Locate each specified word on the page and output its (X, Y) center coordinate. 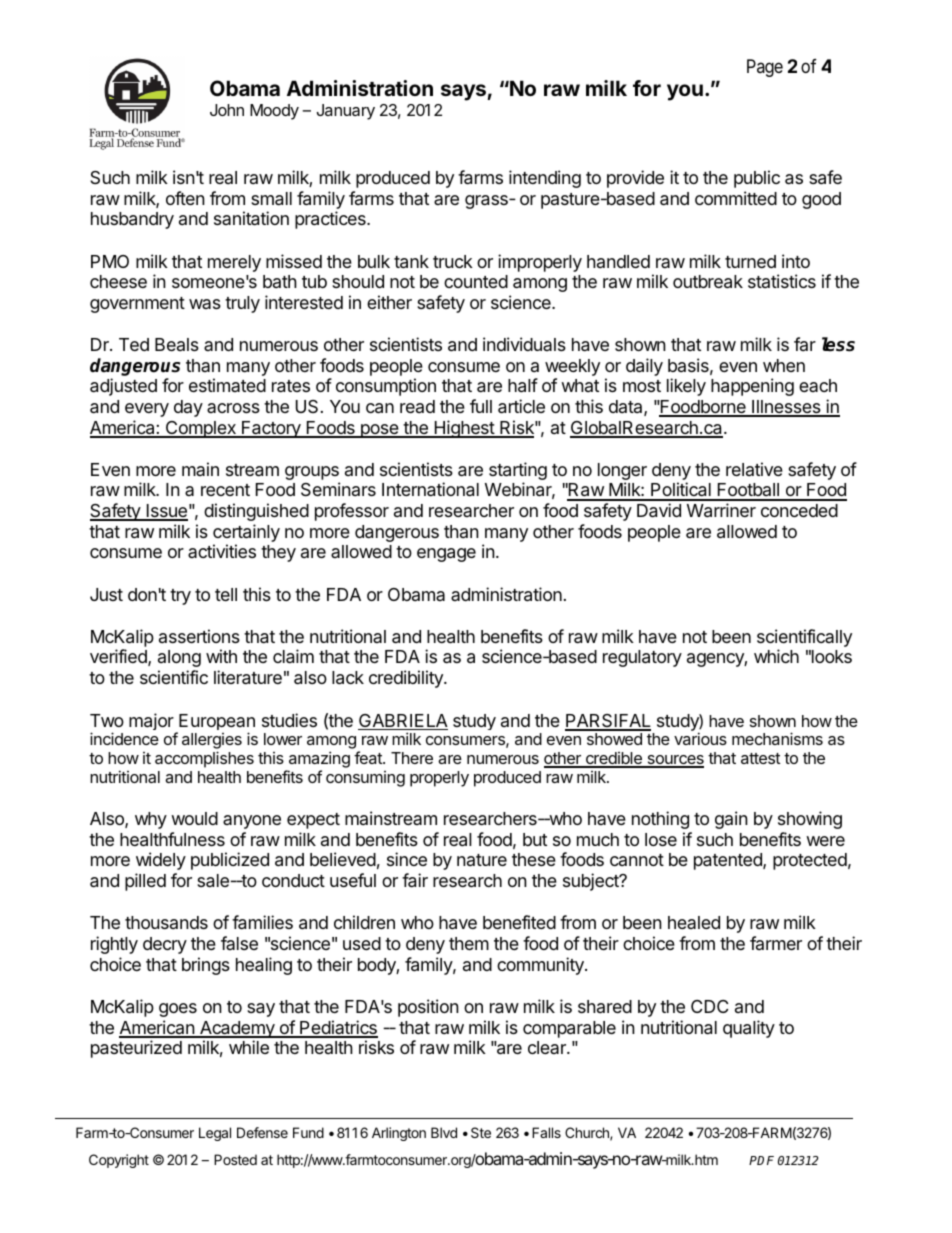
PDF (761, 1160)
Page (765, 68)
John (227, 110)
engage (446, 555)
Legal (215, 1134)
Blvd (444, 1132)
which (776, 656)
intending (545, 179)
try (180, 597)
